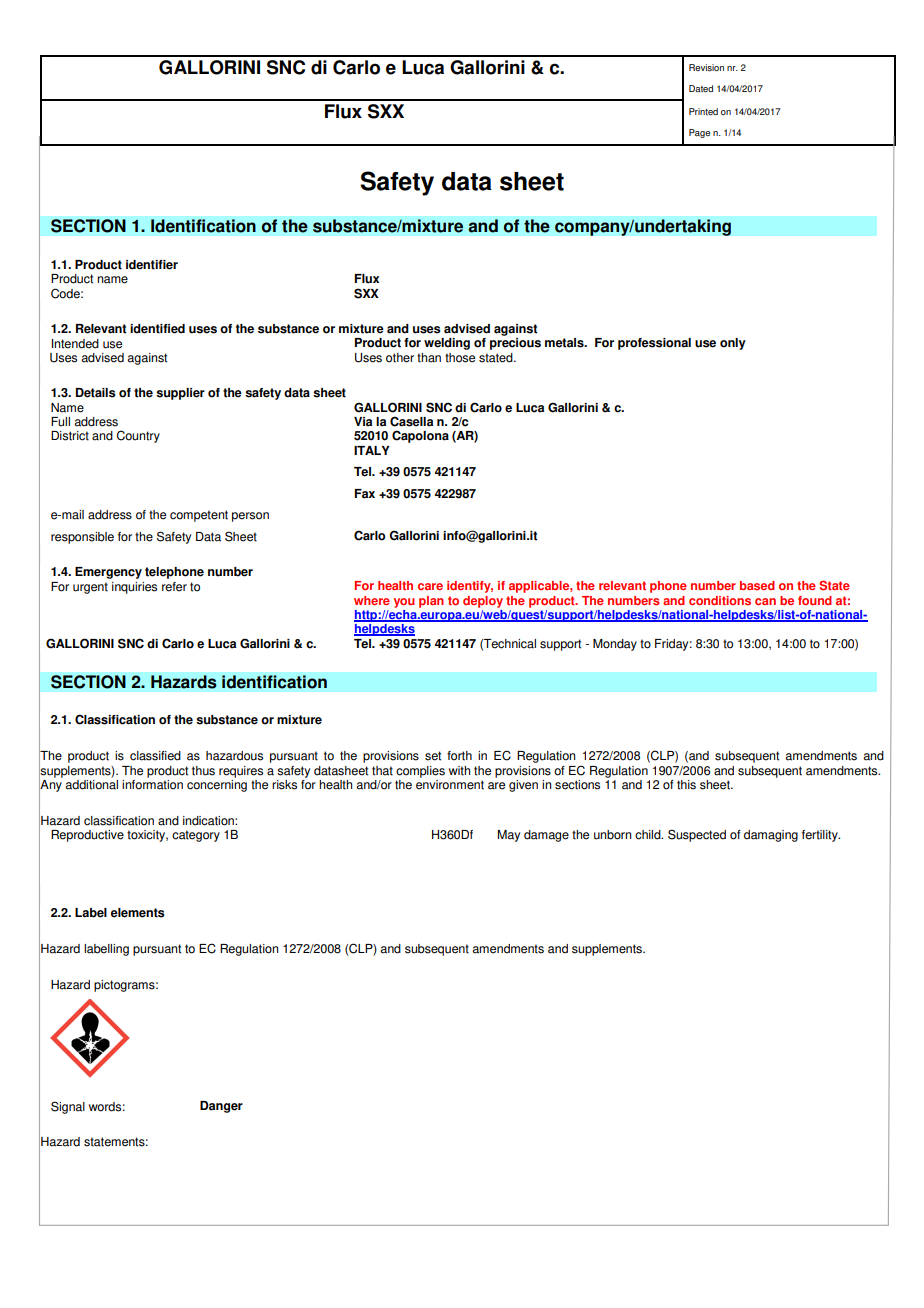 The width and height of the page is (924, 1308). I want to click on only, so click(733, 344).
